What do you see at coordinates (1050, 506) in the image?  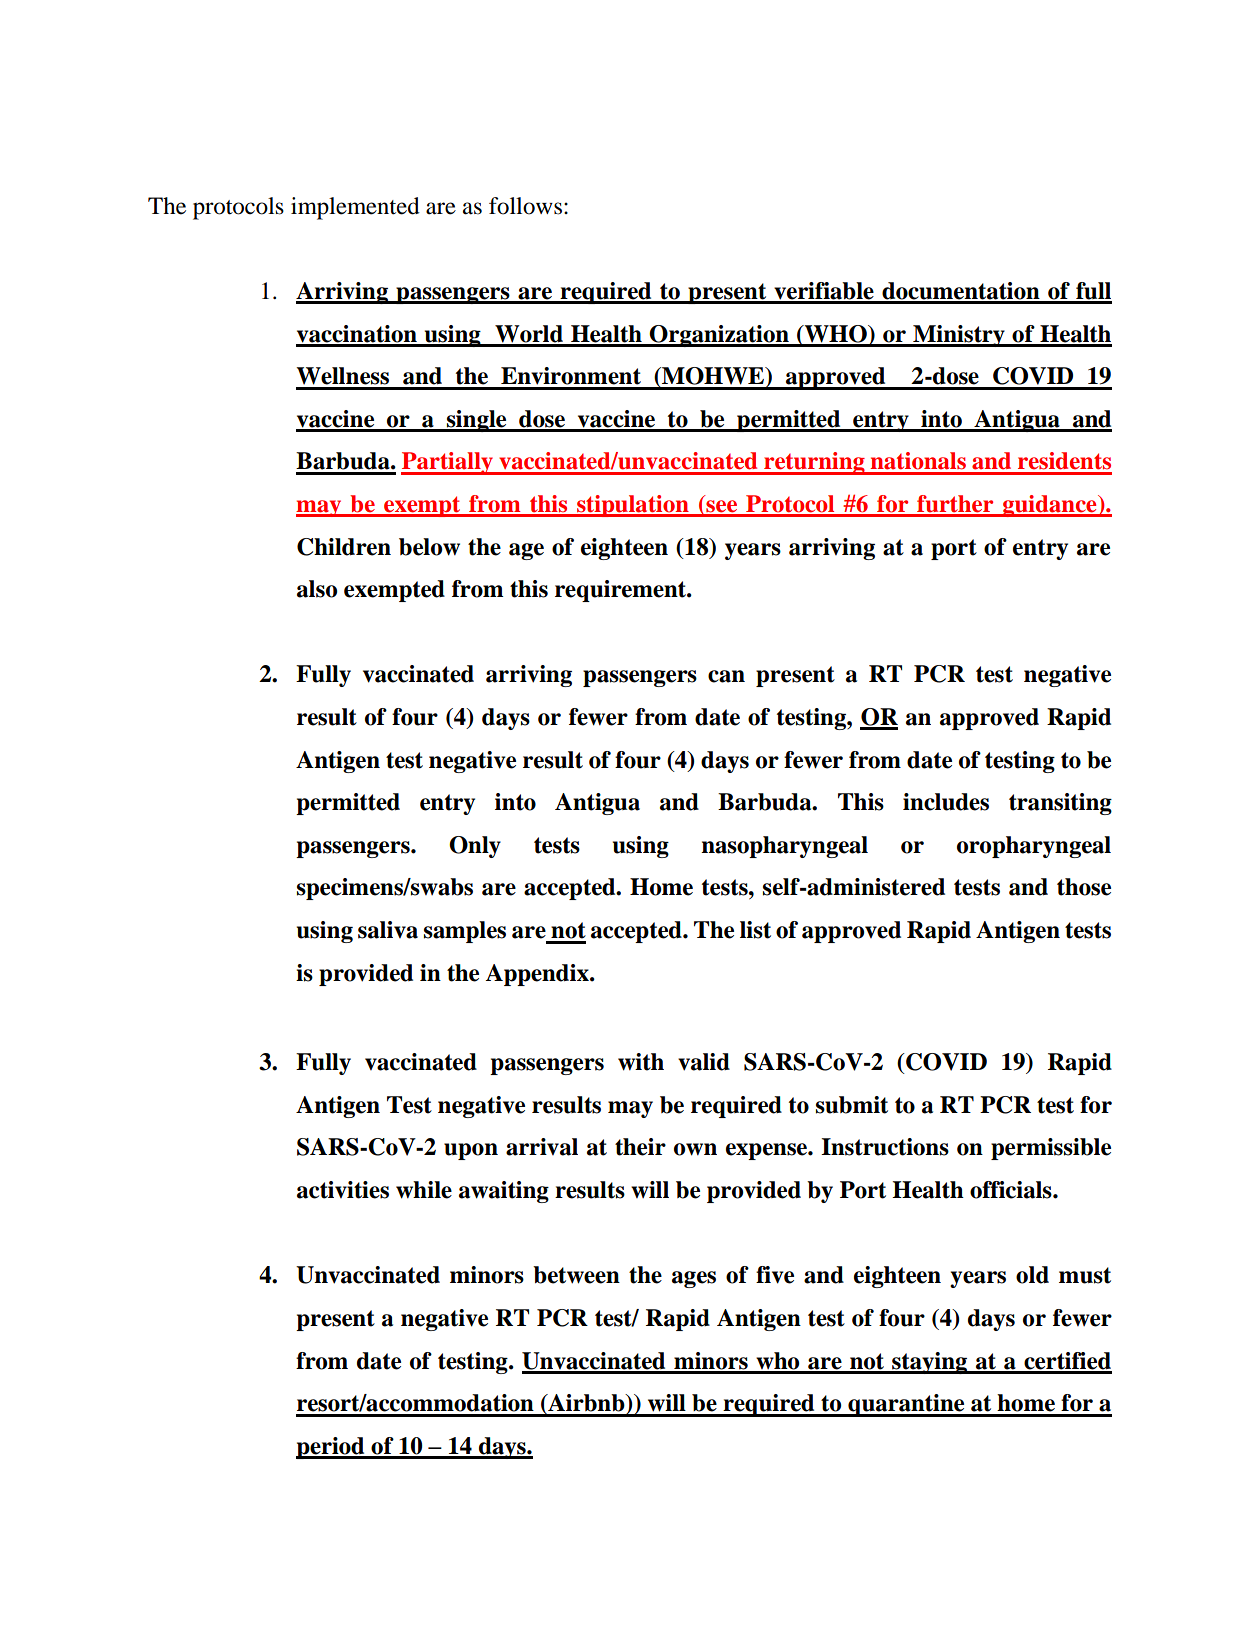 I see `guidance` at bounding box center [1050, 506].
